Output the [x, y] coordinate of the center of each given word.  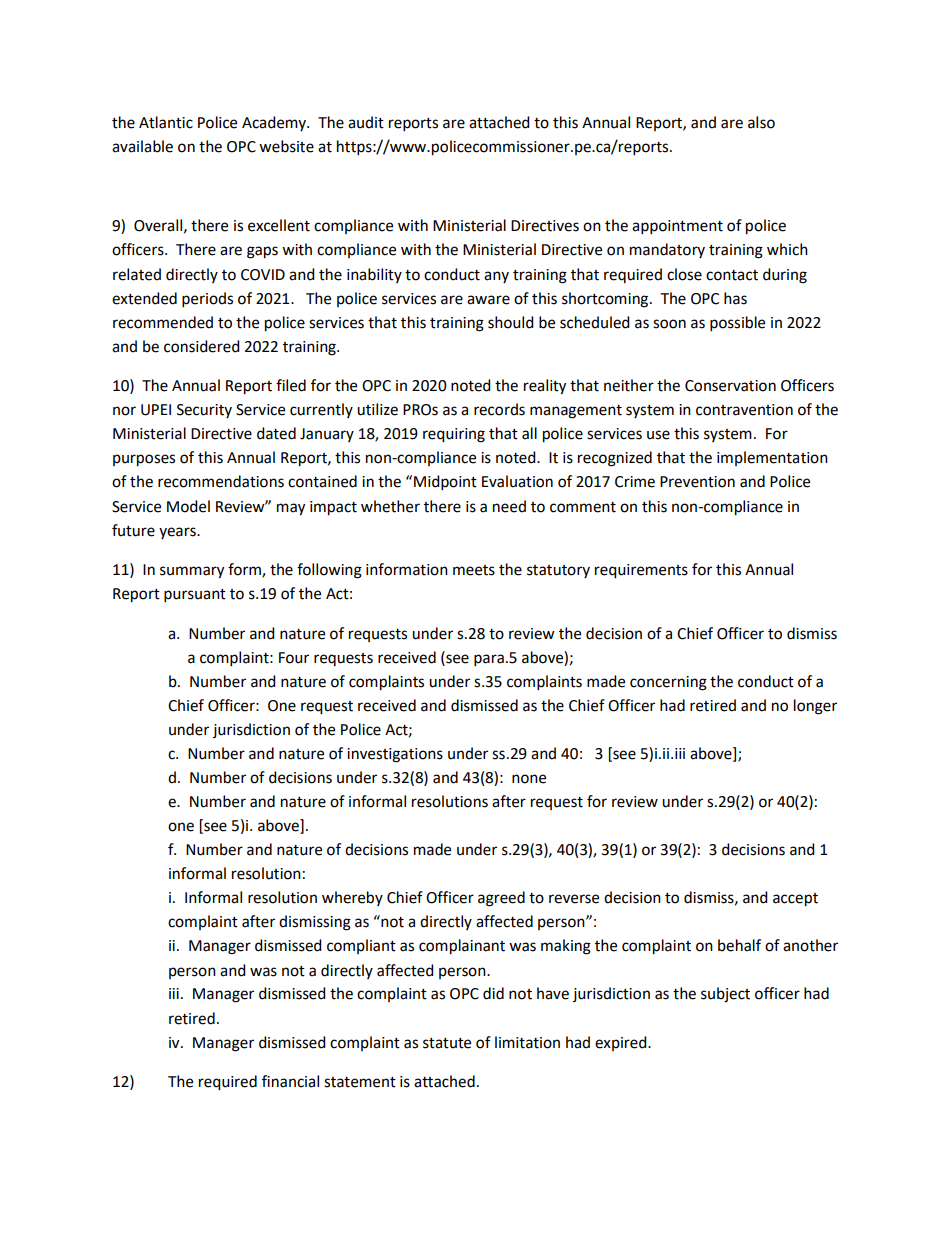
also [761, 122]
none [529, 779]
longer [815, 707]
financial [290, 1081]
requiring [454, 435]
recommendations [221, 481]
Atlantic [166, 122]
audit [366, 122]
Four [294, 658]
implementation [772, 458]
